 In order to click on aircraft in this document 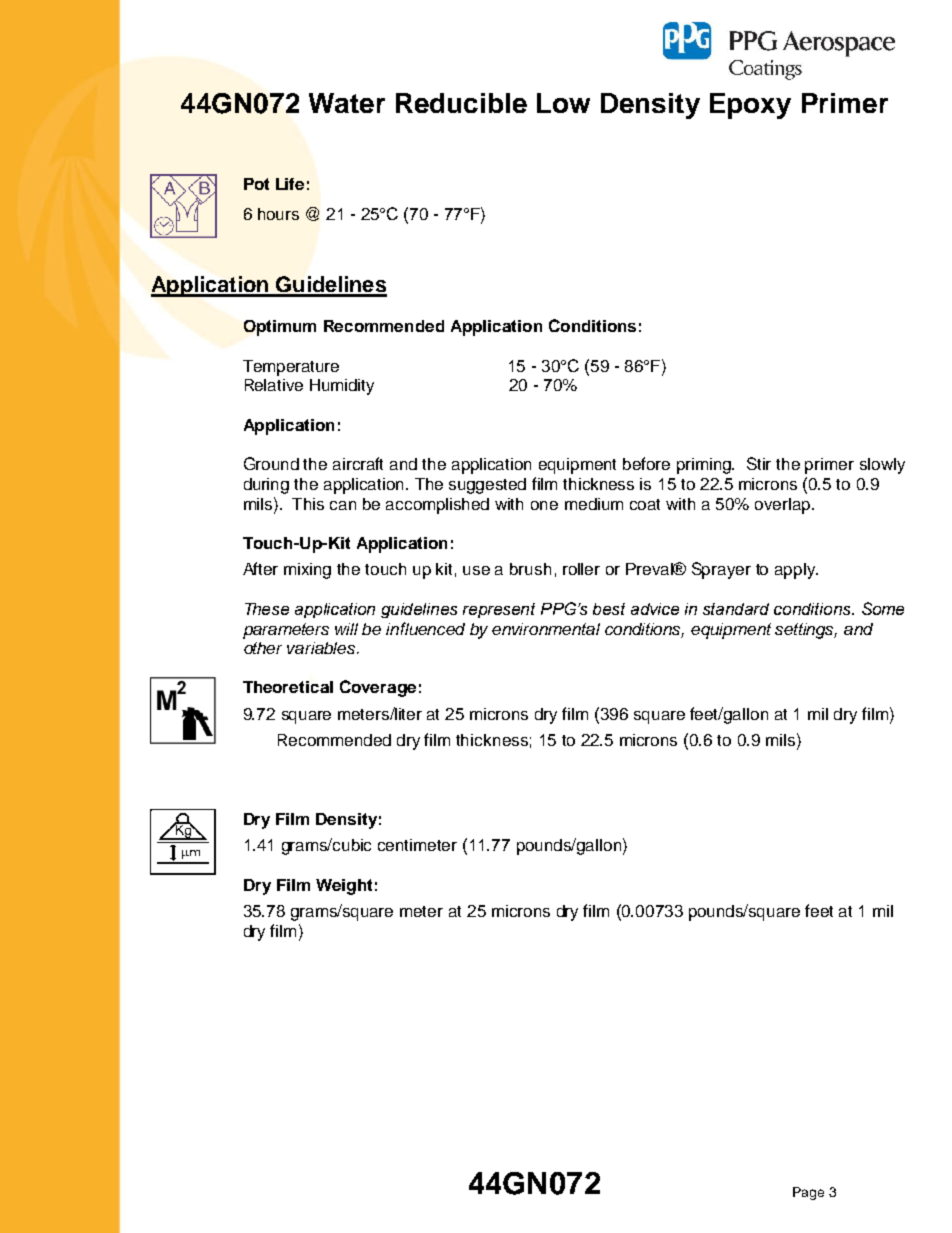, I will do `click(358, 463)`.
